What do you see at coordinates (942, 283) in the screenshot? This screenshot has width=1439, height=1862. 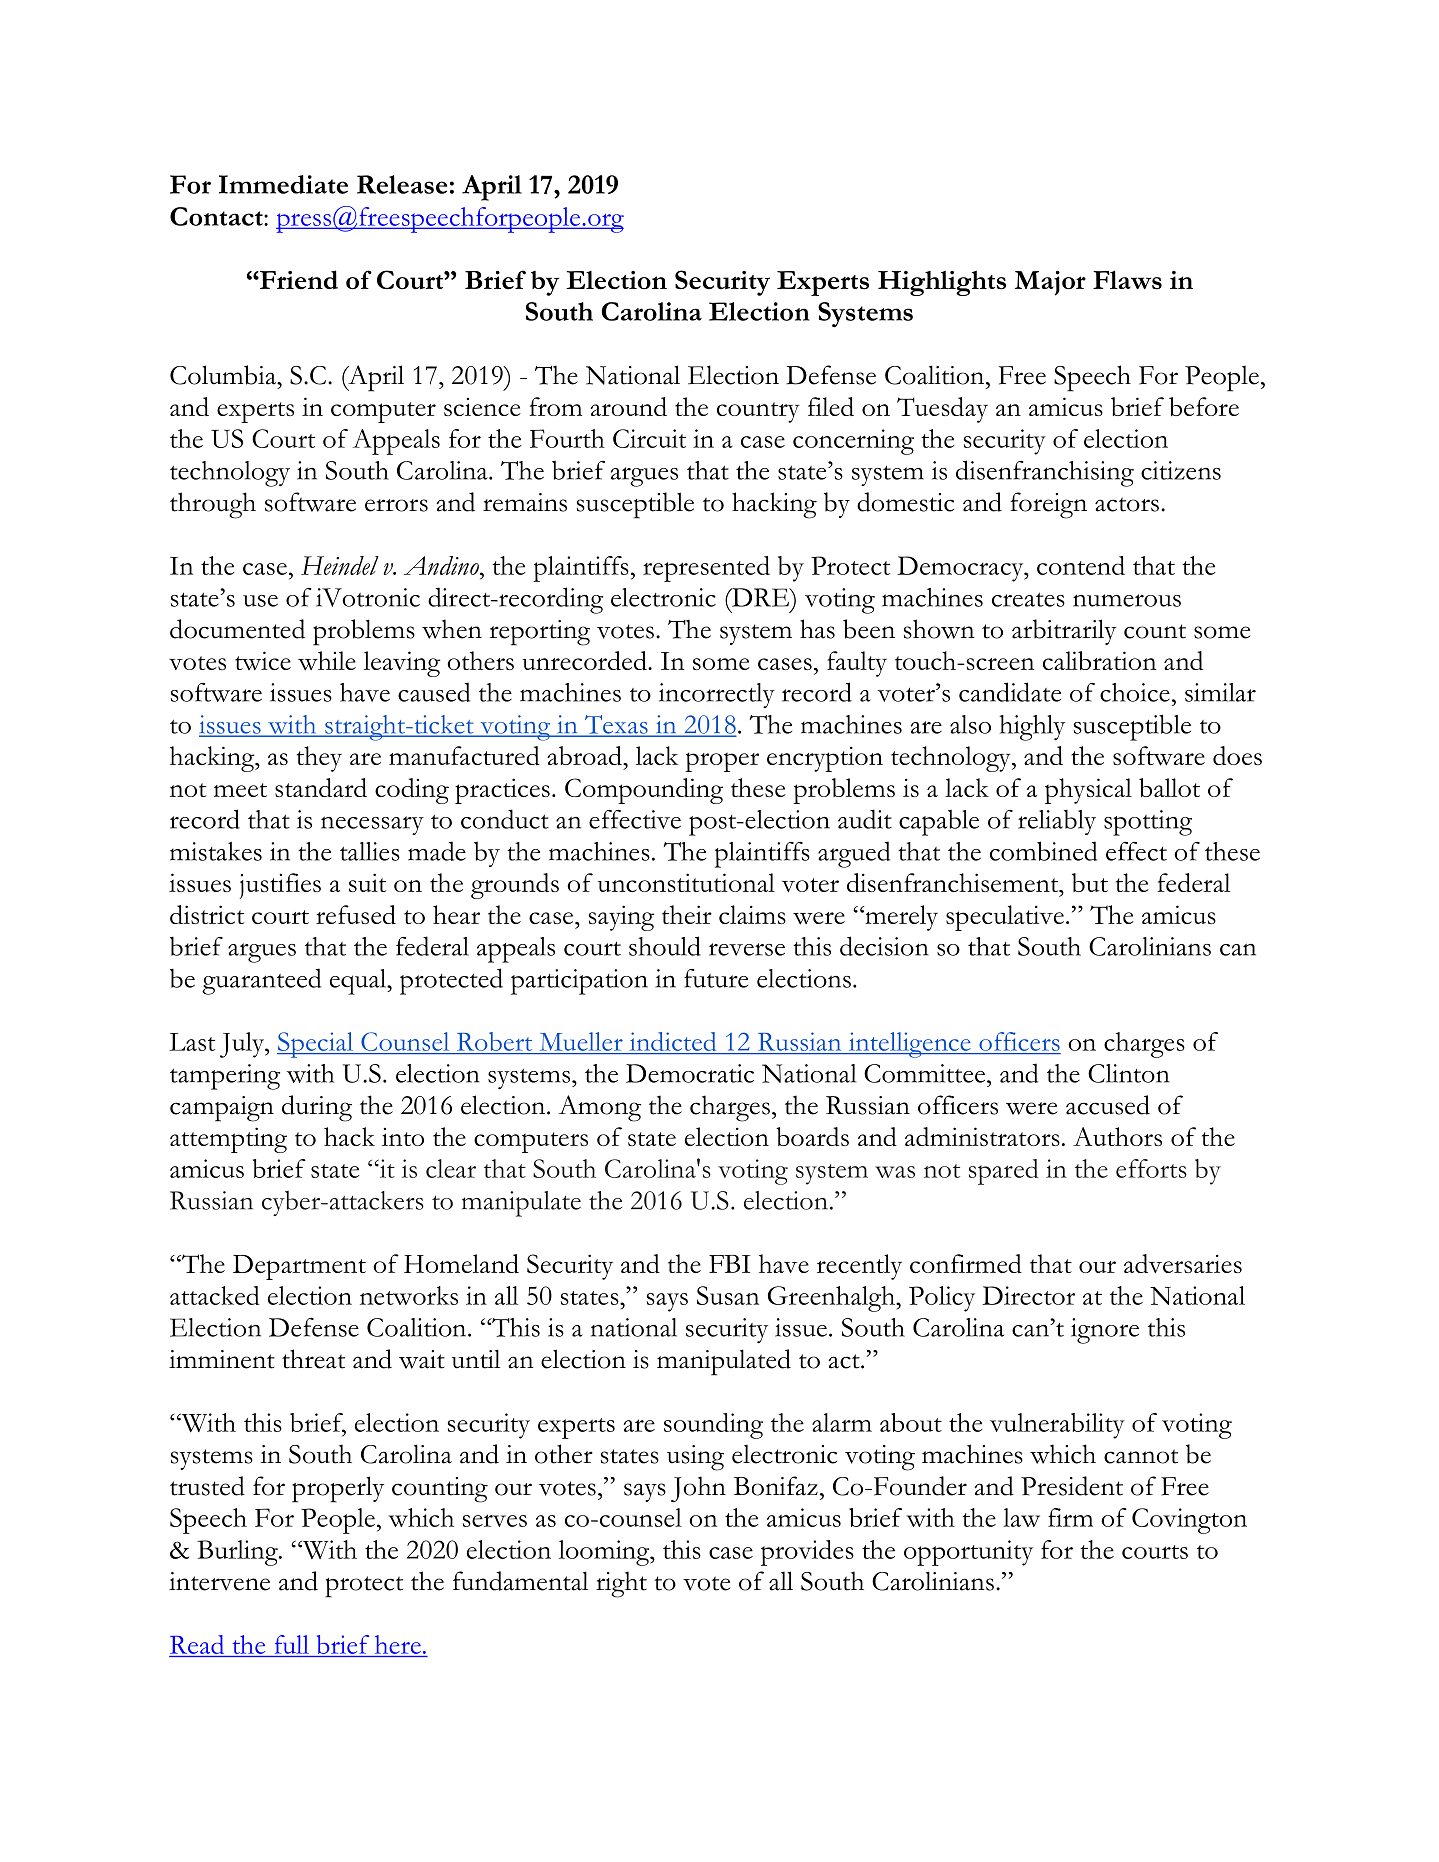 I see `Highlights` at bounding box center [942, 283].
